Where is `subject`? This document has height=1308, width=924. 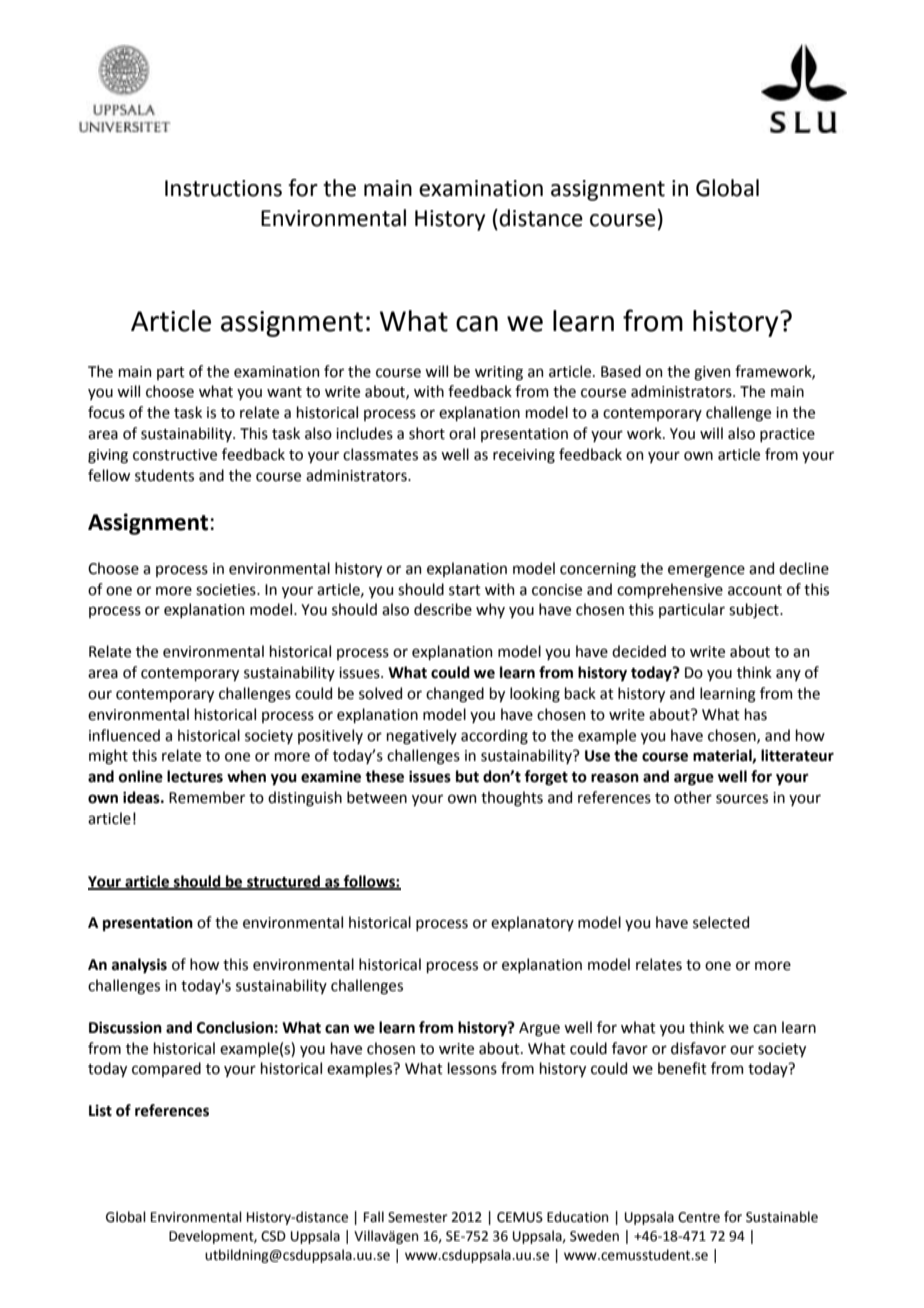 subject is located at coordinates (755, 610).
